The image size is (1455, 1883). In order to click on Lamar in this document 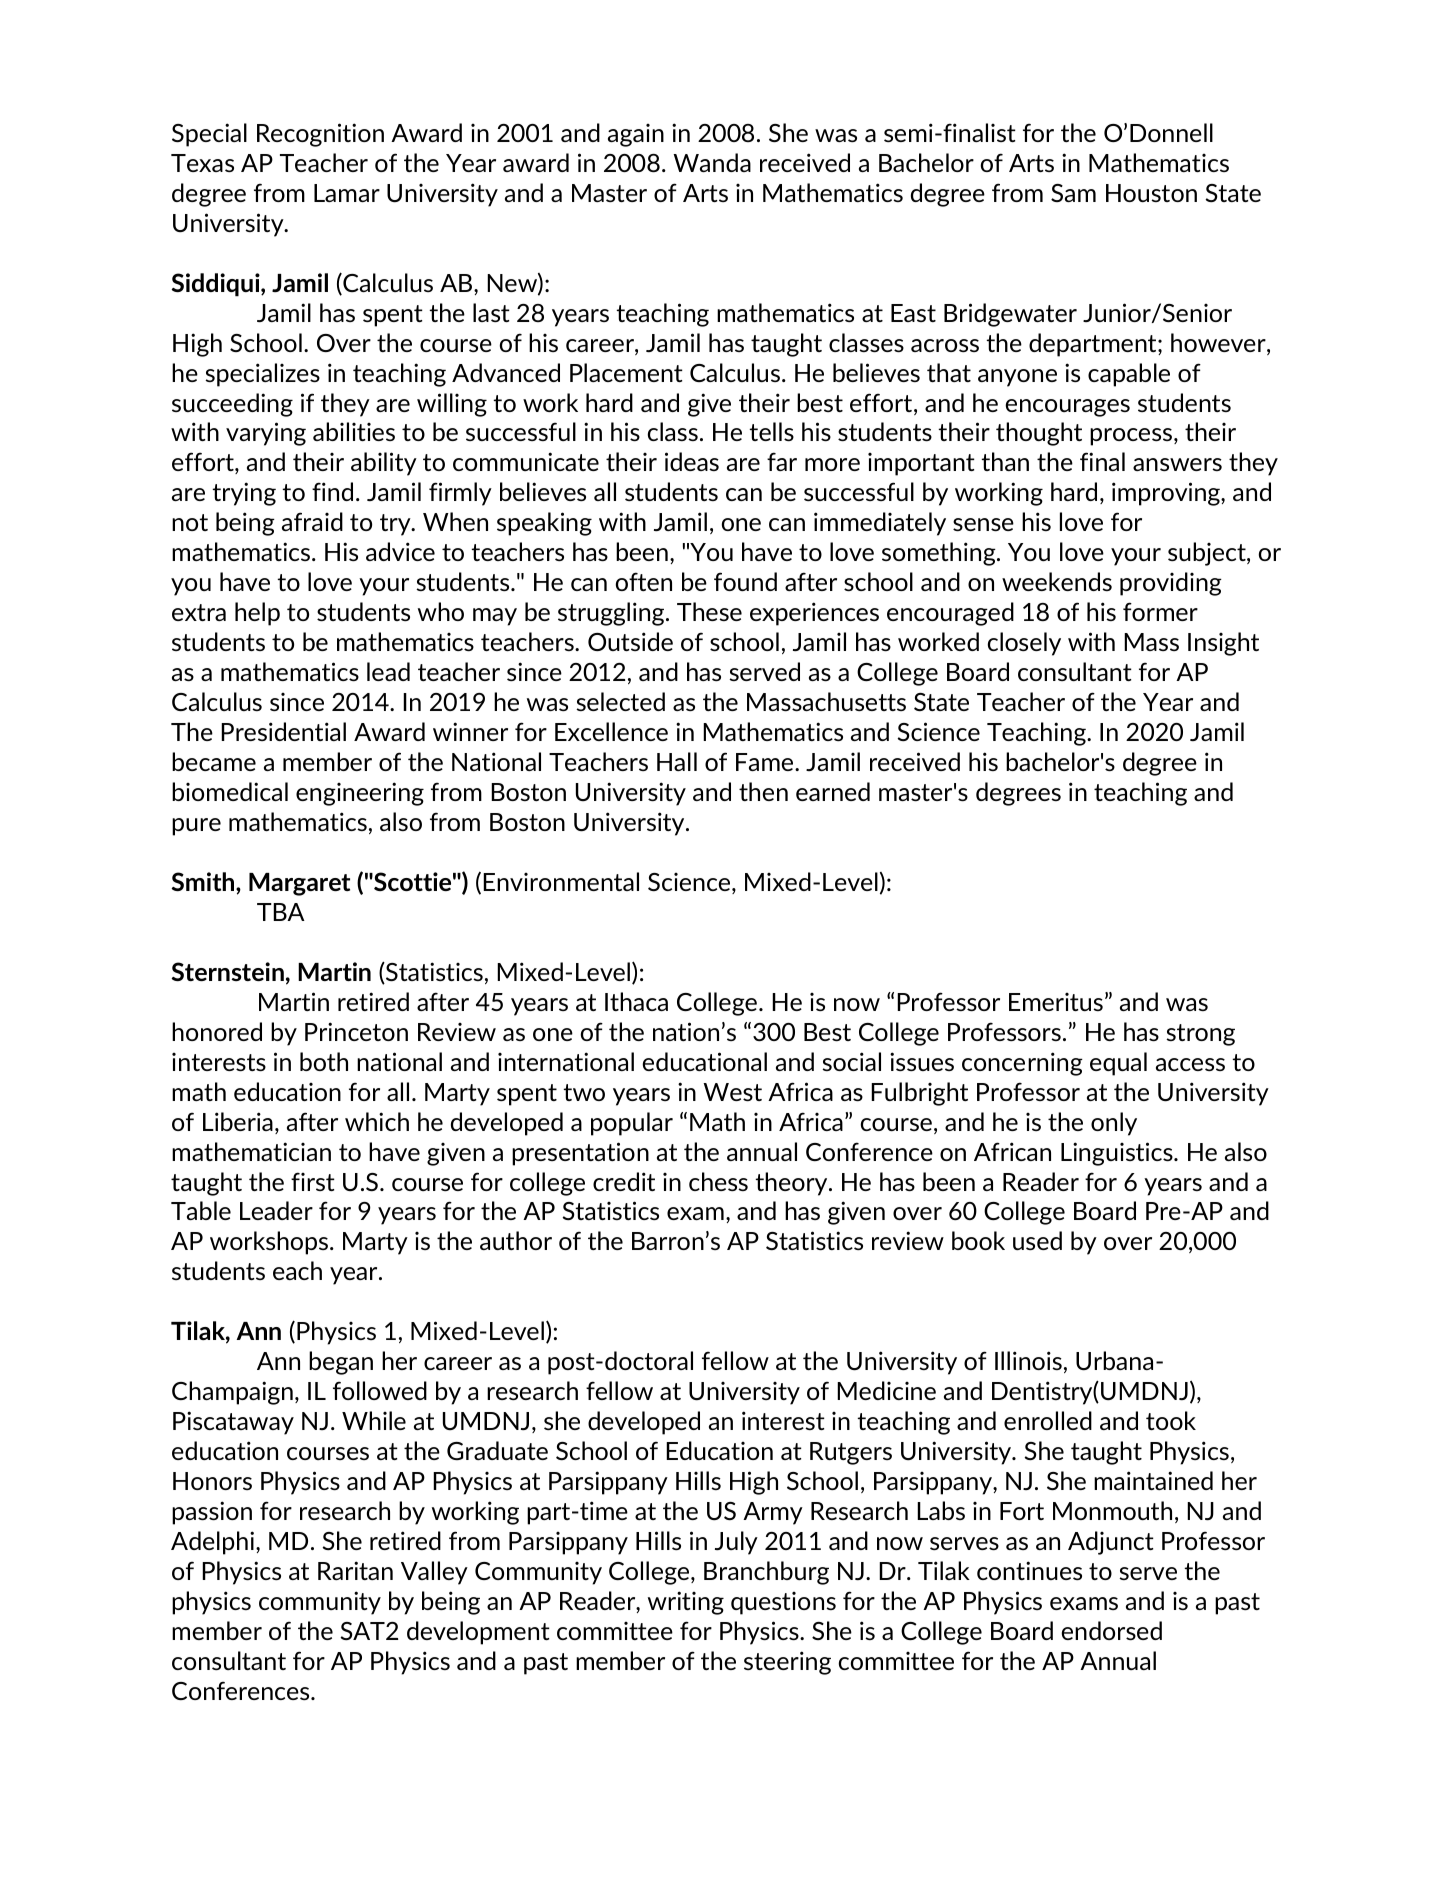, I will do `click(347, 193)`.
